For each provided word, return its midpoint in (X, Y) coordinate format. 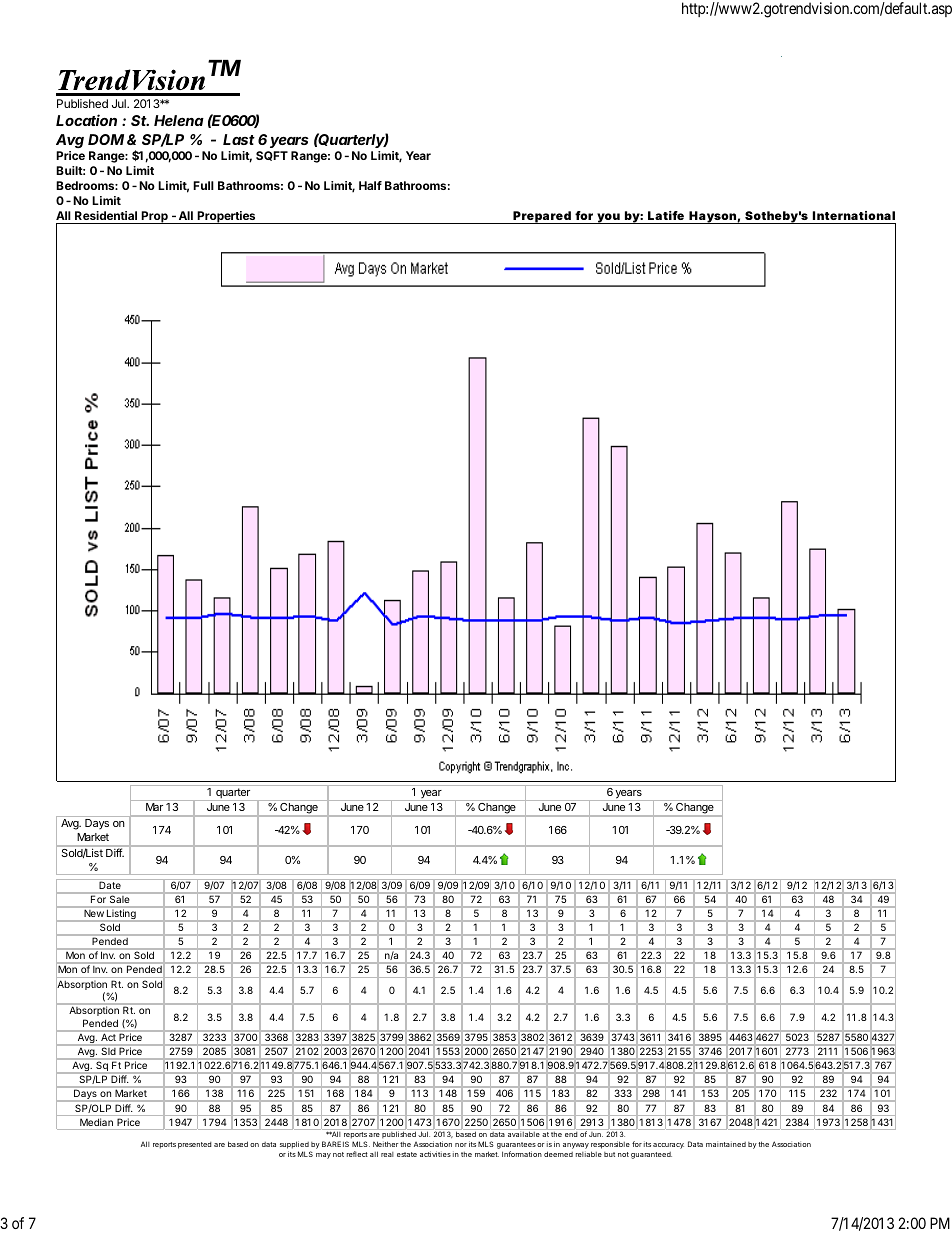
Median (96, 1122)
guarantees (516, 1147)
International (854, 215)
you (608, 218)
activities (435, 1154)
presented (195, 1145)
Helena (179, 120)
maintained (726, 1144)
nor (461, 1145)
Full (203, 185)
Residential (106, 215)
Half (370, 185)
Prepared (542, 217)
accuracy (668, 1146)
